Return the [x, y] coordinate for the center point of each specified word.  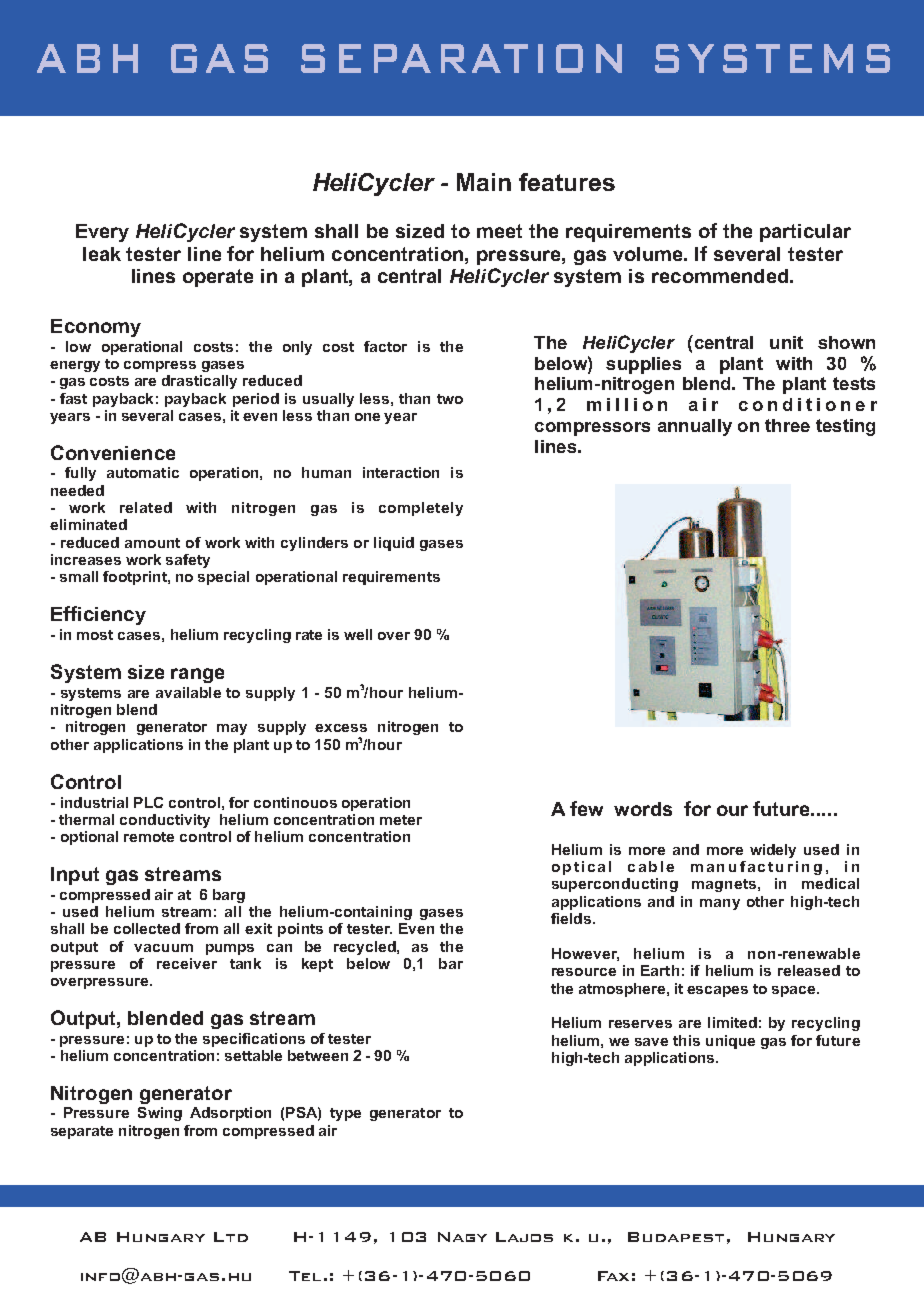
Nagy [462, 1237]
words [643, 809]
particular [805, 233]
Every [102, 233]
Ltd [231, 1237]
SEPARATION [461, 58]
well [358, 634]
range [197, 675]
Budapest [676, 1237]
